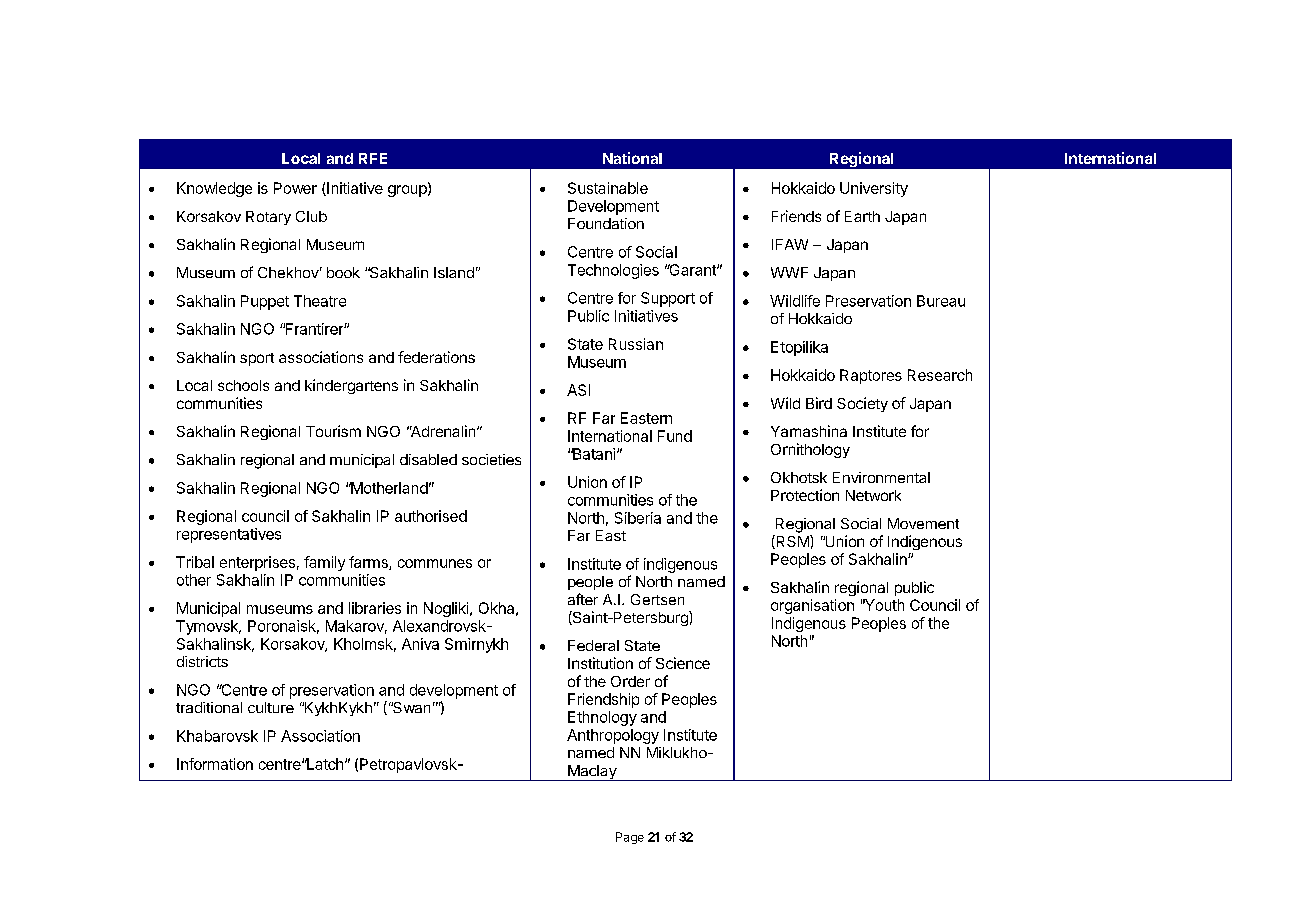 The image size is (1307, 924). What do you see at coordinates (883, 605) in the document?
I see `Youth` at bounding box center [883, 605].
